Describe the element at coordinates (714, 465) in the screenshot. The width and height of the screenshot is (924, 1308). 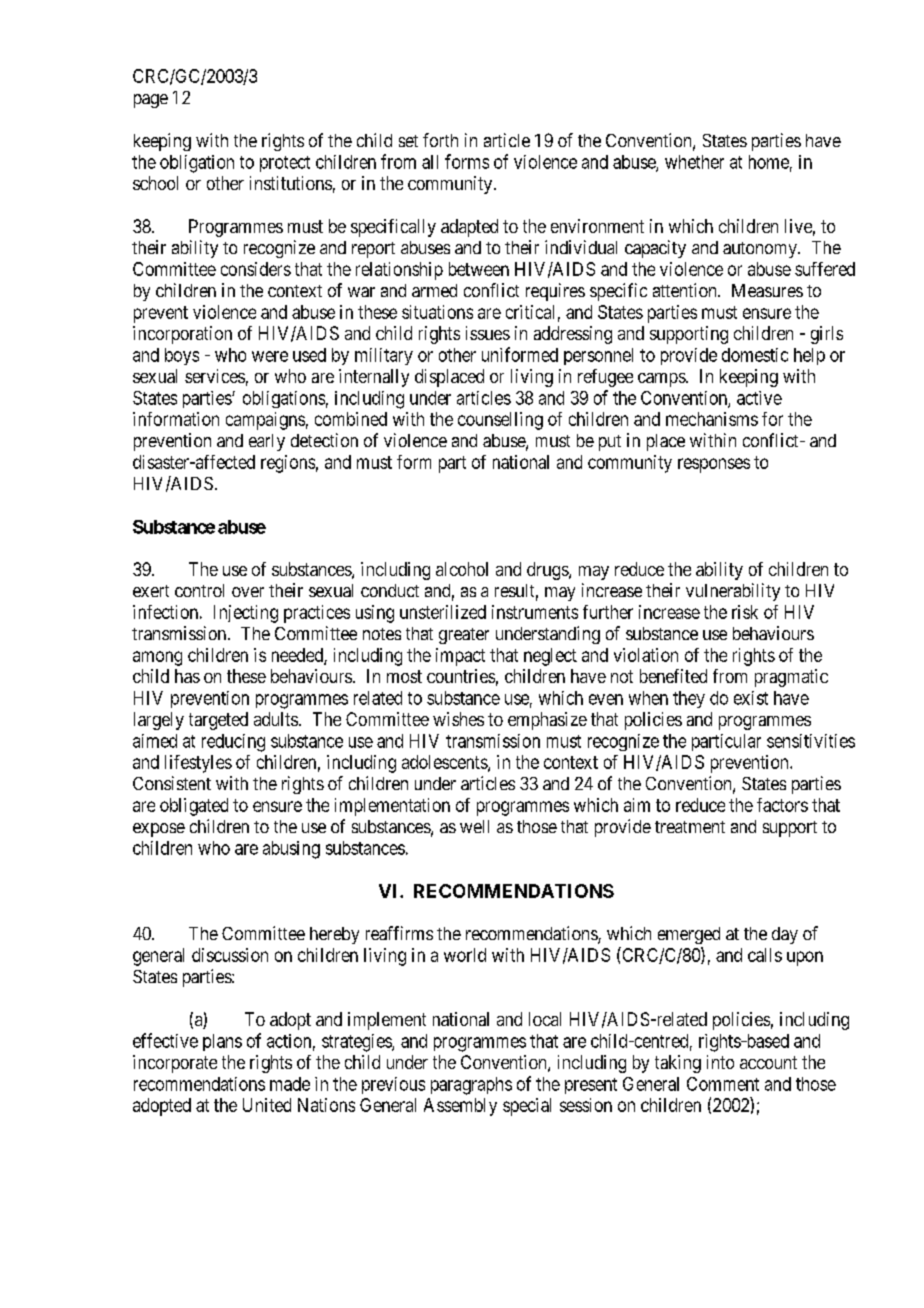
I see `responses` at that location.
